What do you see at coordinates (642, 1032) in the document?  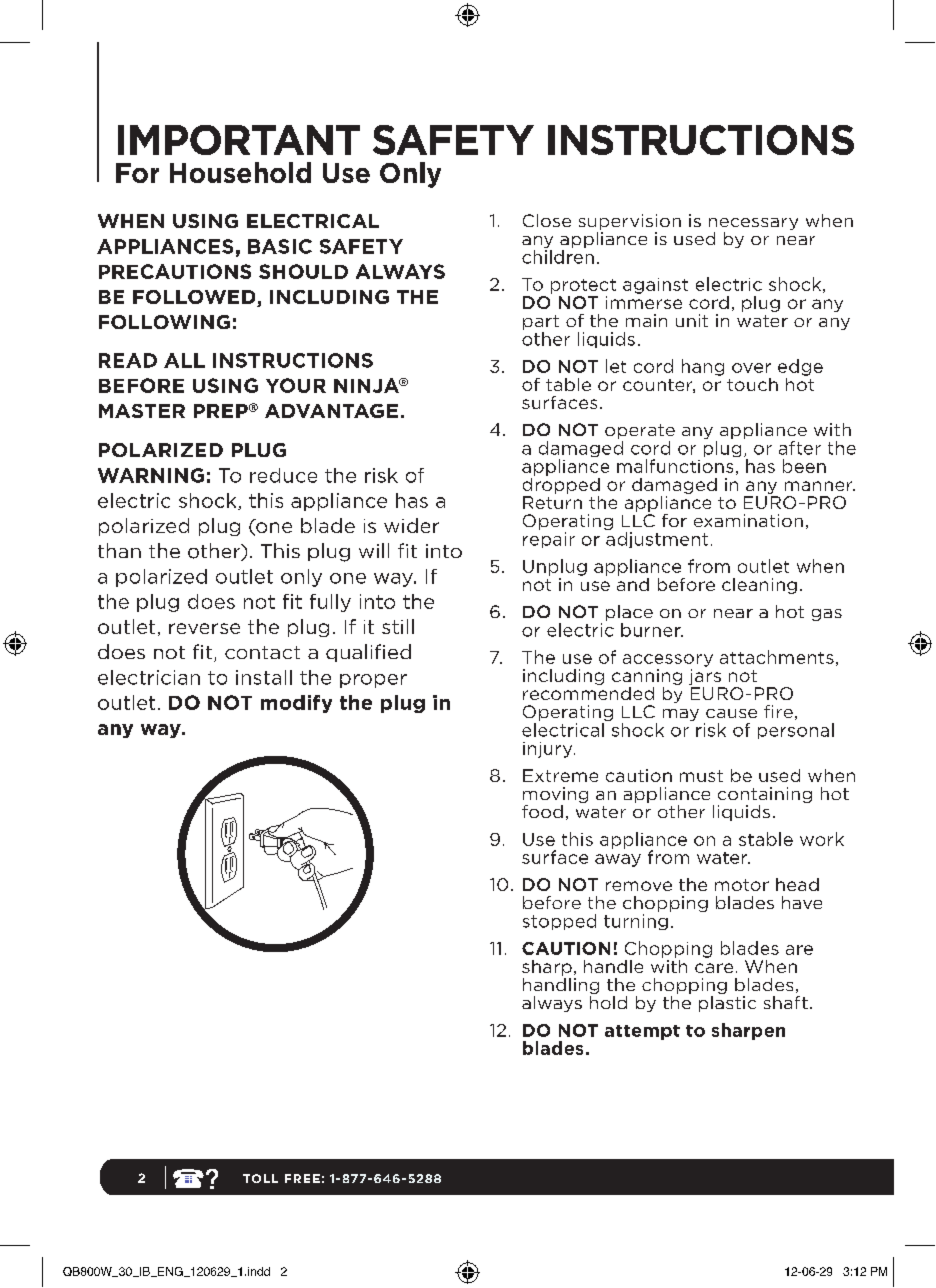 I see `attempt` at bounding box center [642, 1032].
